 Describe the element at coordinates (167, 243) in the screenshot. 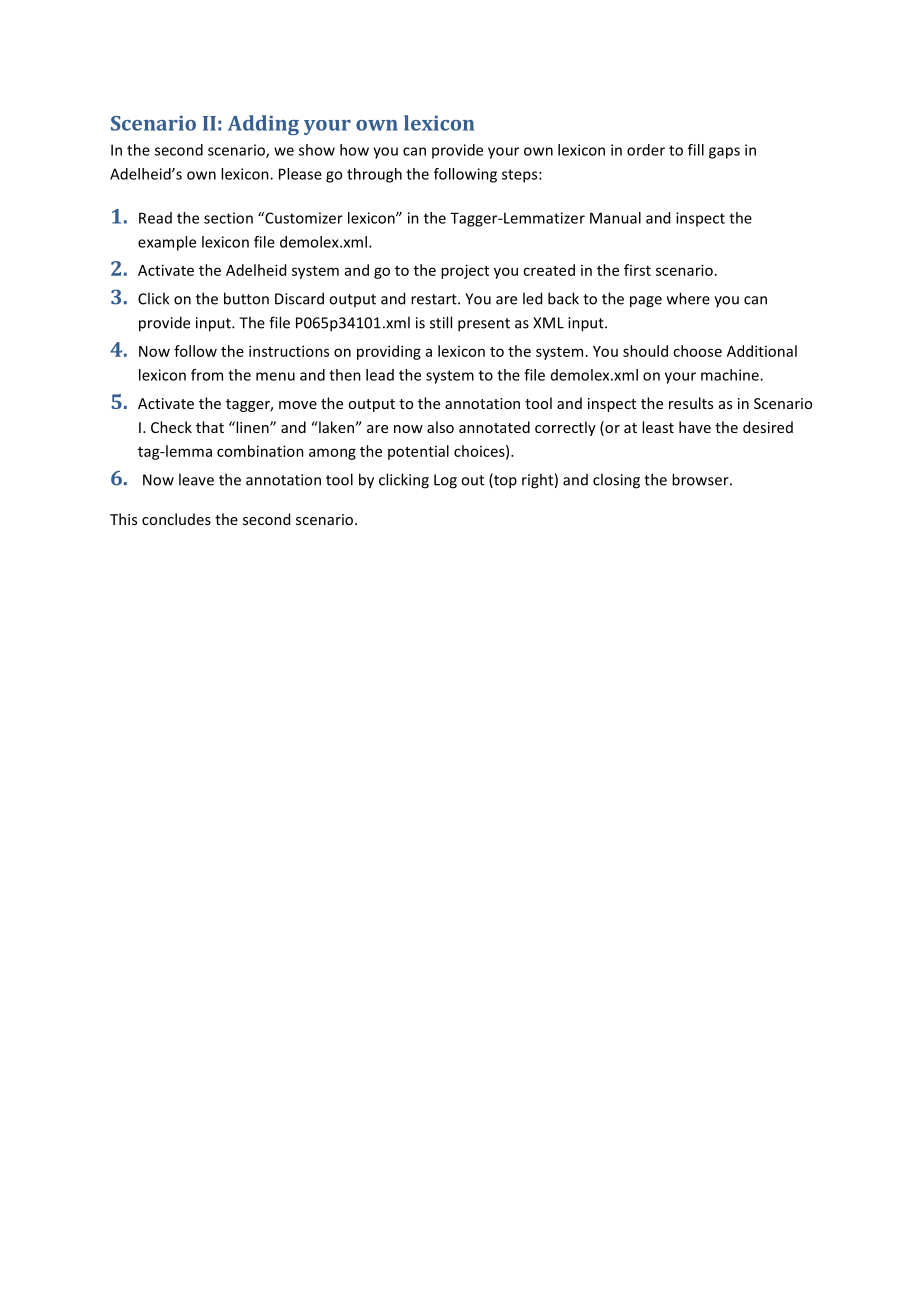

I see `example` at that location.
